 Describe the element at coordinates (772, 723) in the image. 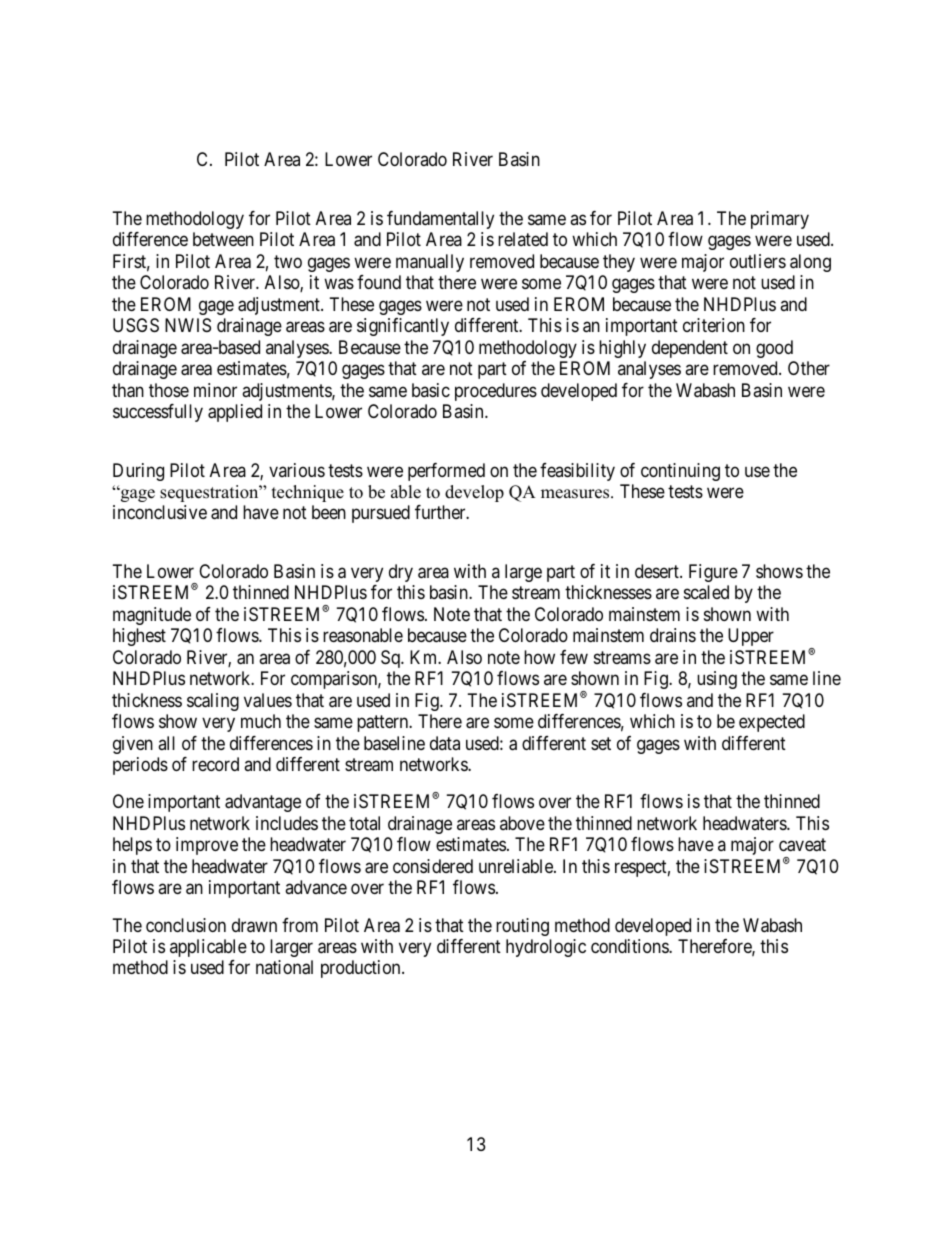

I see `expected` at that location.
